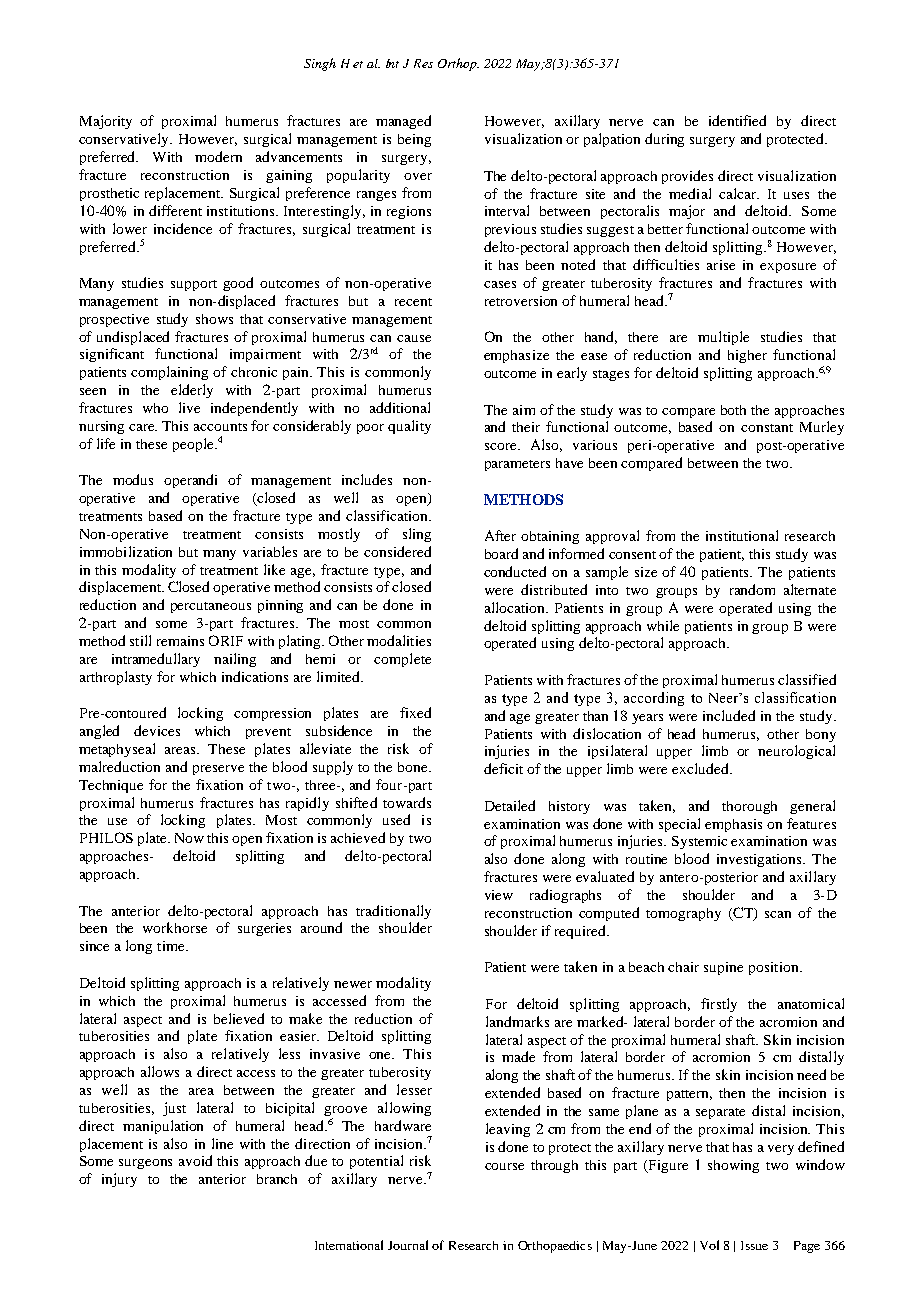 This screenshot has width=924, height=1308. What do you see at coordinates (195, 1160) in the screenshot?
I see `avoid` at bounding box center [195, 1160].
